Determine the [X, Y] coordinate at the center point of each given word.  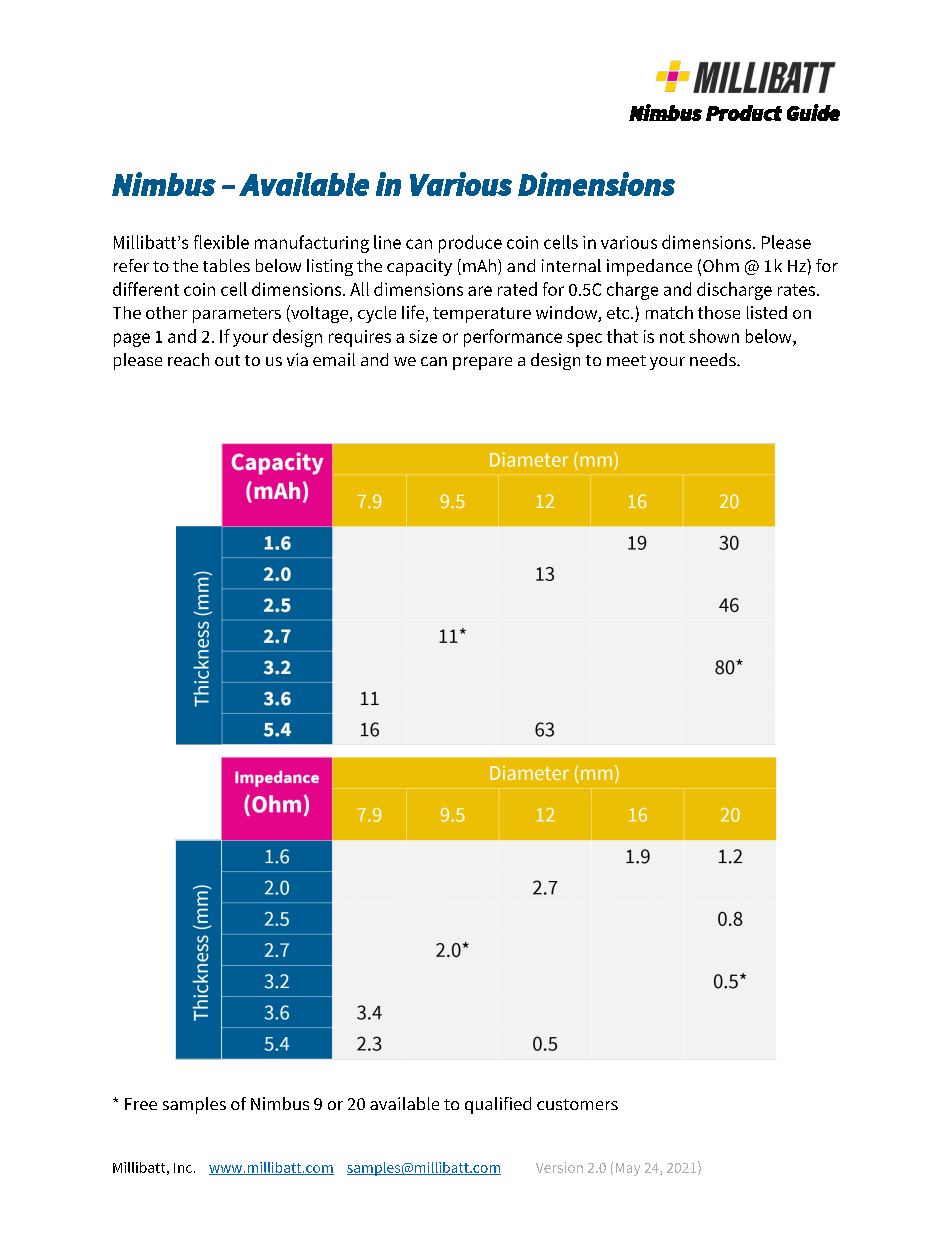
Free [141, 1104]
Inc [183, 1168]
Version [559, 1167]
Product [744, 113]
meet [626, 360]
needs [714, 359]
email [334, 359]
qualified [498, 1105]
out [227, 360]
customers [577, 1104]
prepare [482, 363]
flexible [221, 242]
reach [188, 359]
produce [470, 244]
